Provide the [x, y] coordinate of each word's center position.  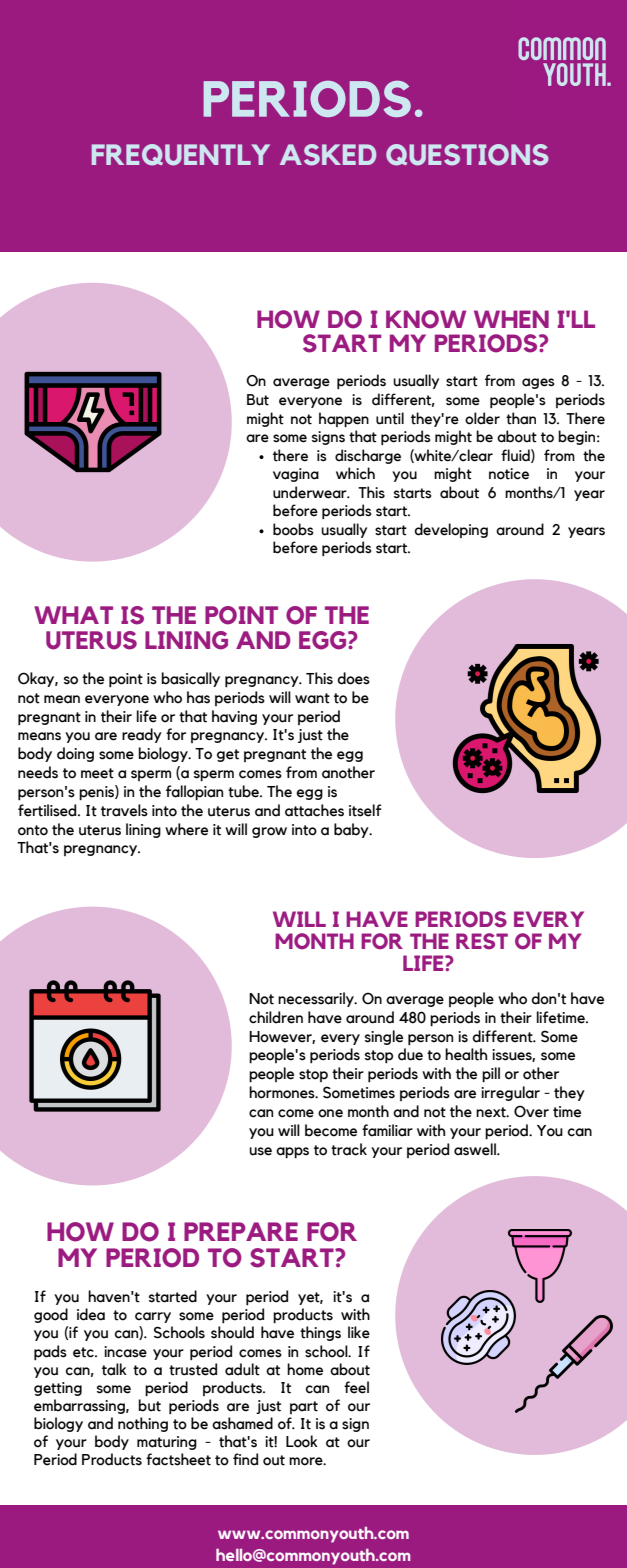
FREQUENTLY [181, 155]
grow [269, 832]
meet [97, 773]
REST [482, 941]
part [304, 1407]
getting [58, 1389]
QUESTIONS [467, 155]
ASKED [328, 155]
